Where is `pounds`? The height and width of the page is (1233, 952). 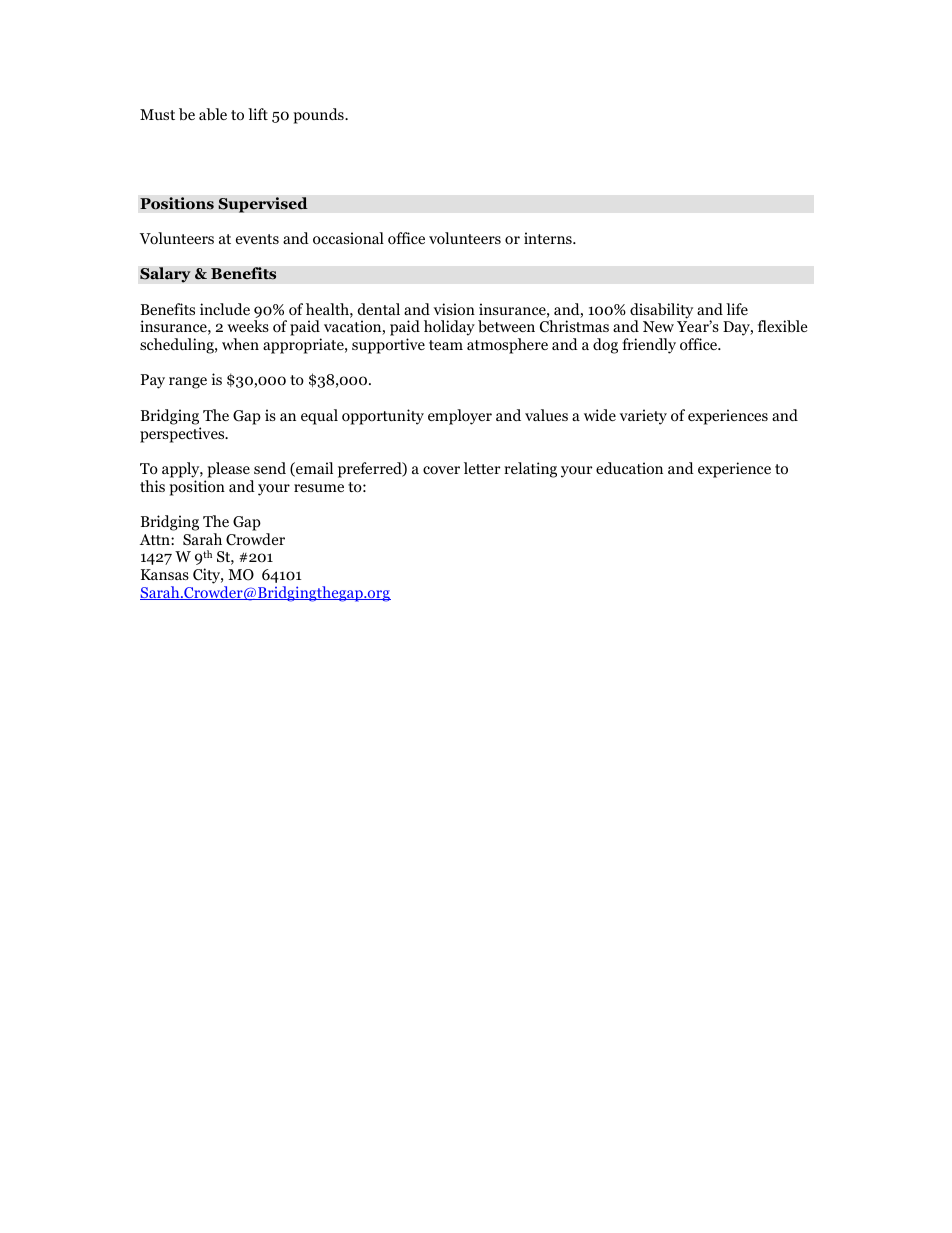
pounds is located at coordinates (319, 116).
